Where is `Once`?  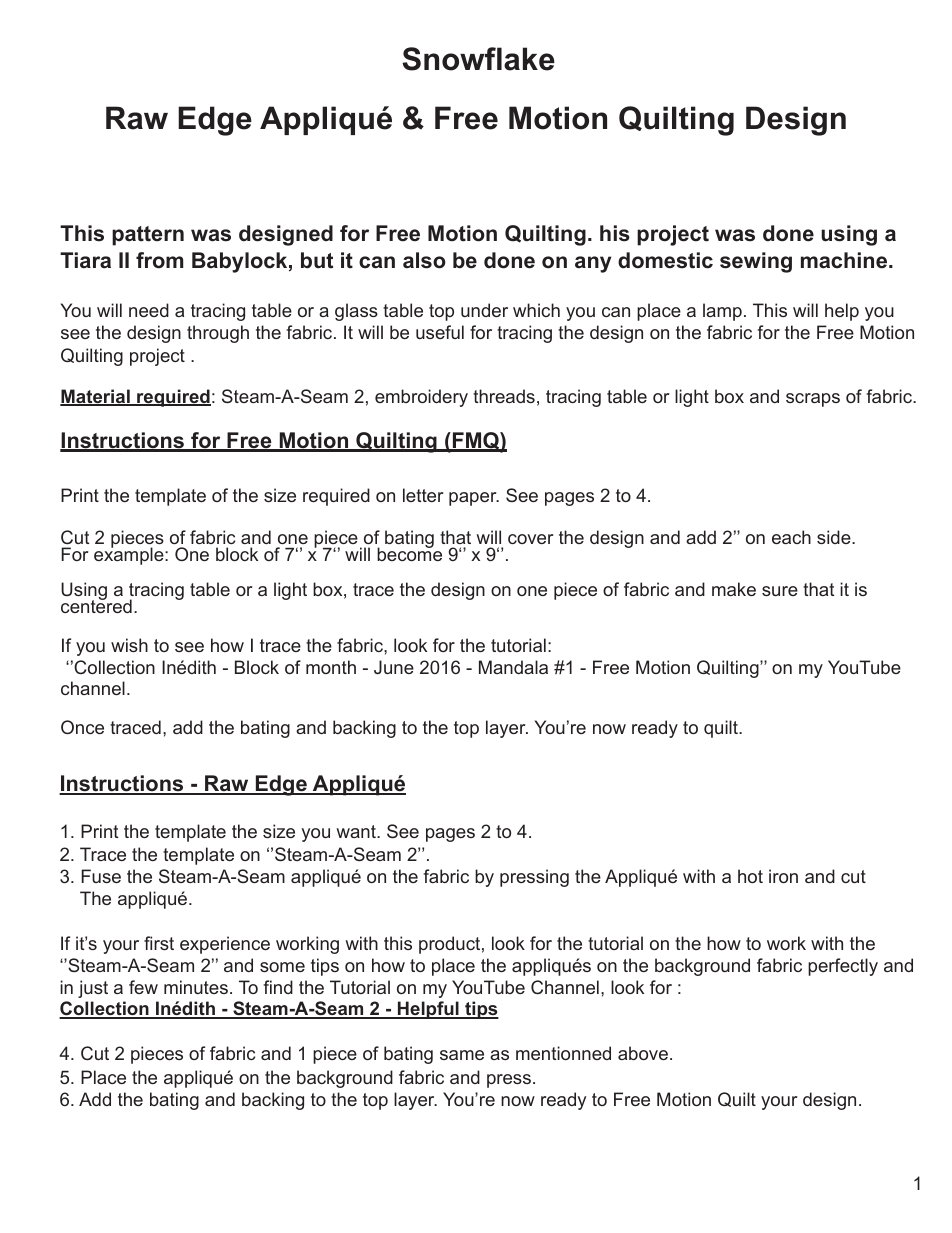 Once is located at coordinates (82, 727).
